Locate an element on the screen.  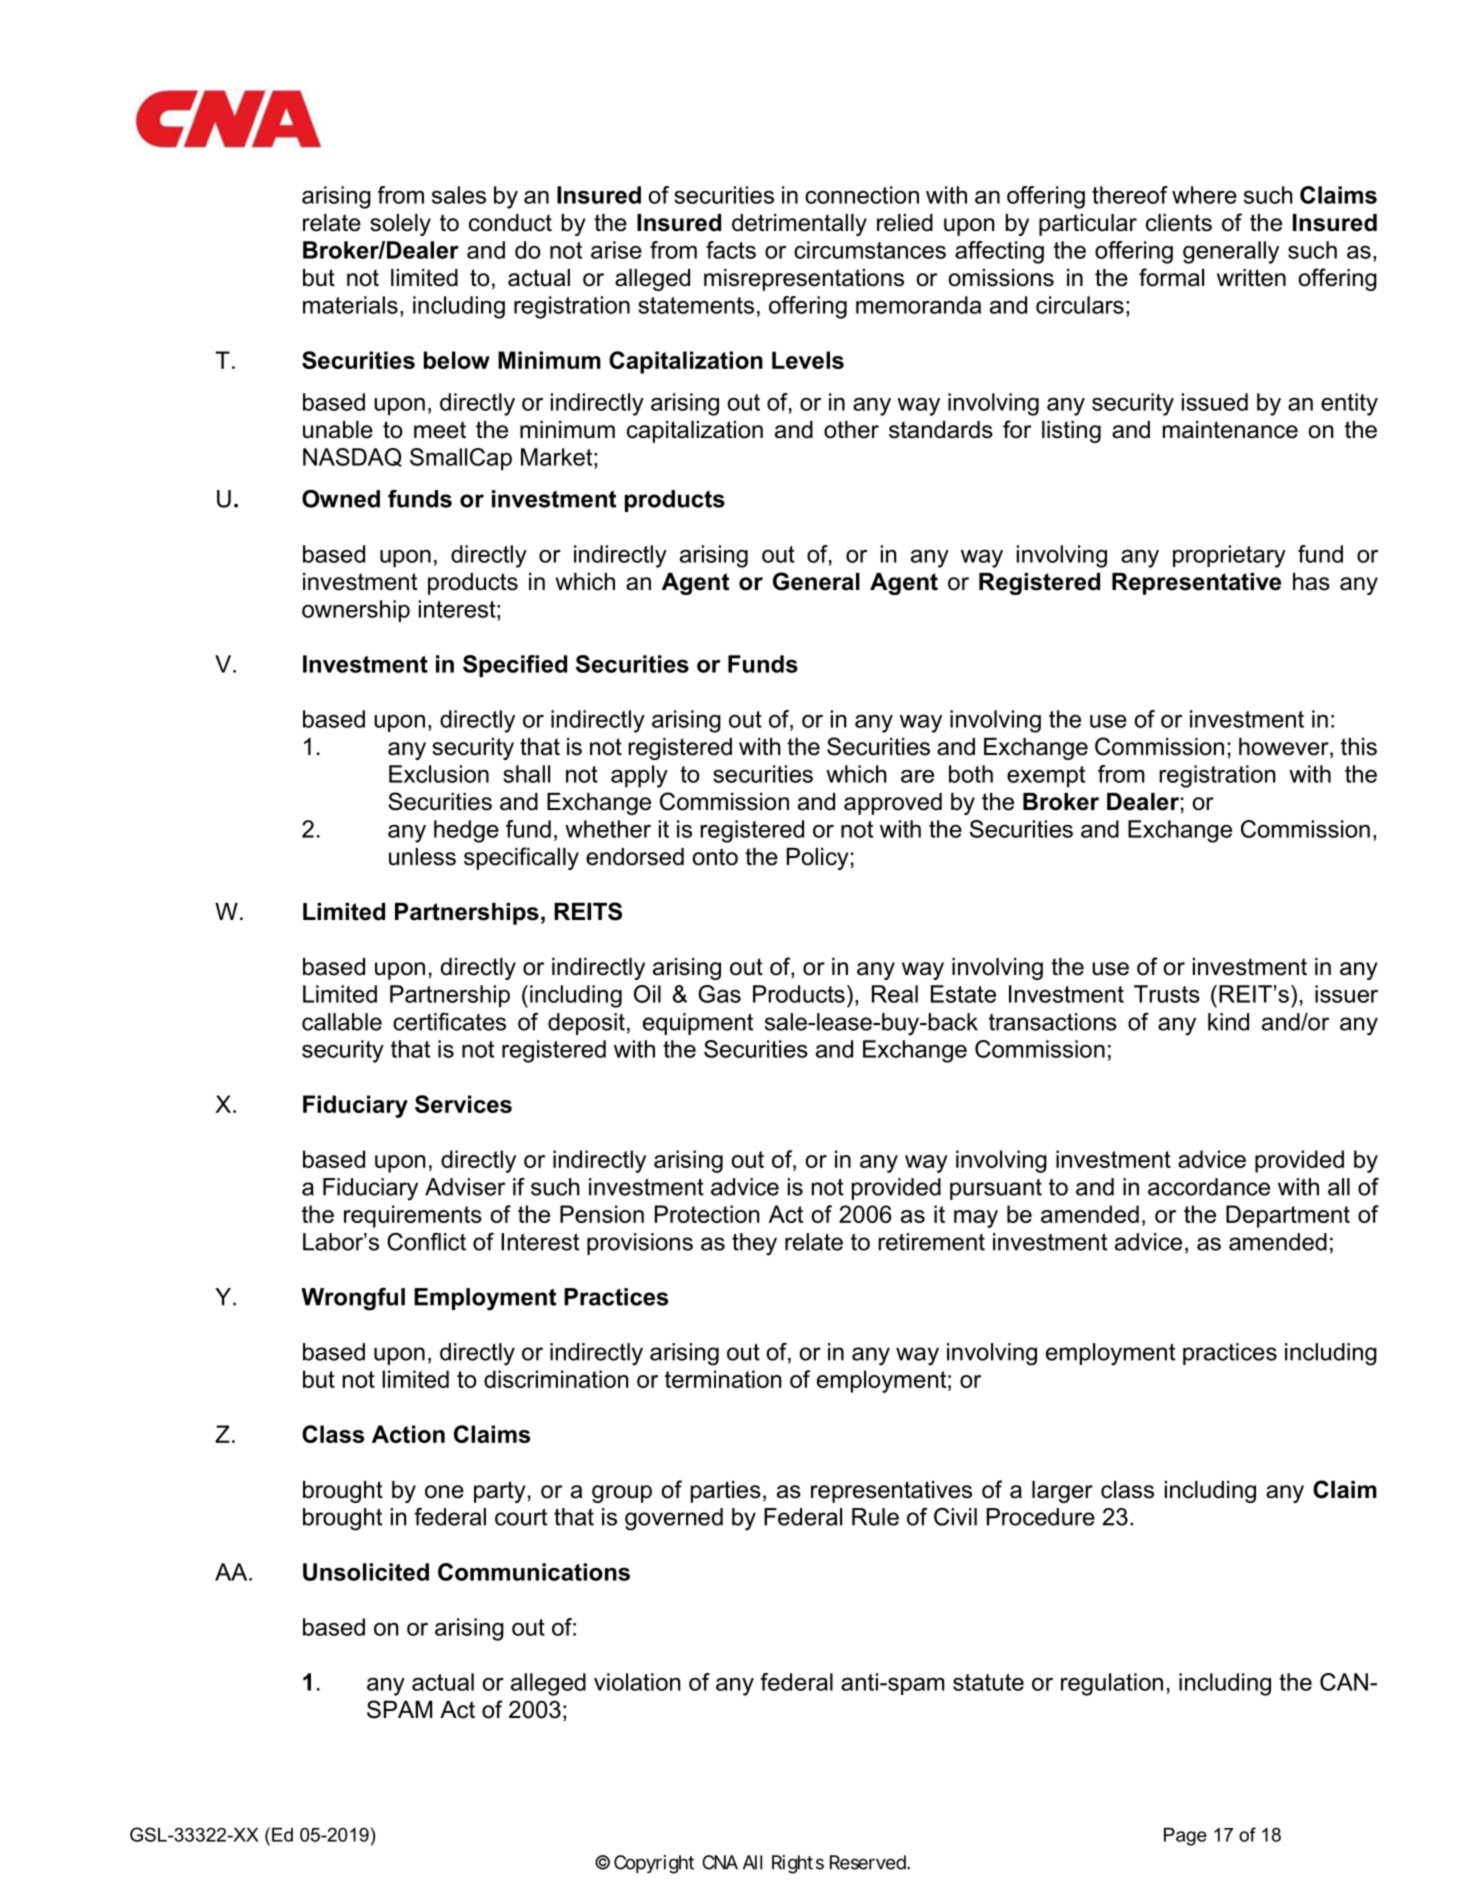
written is located at coordinates (1251, 278).
